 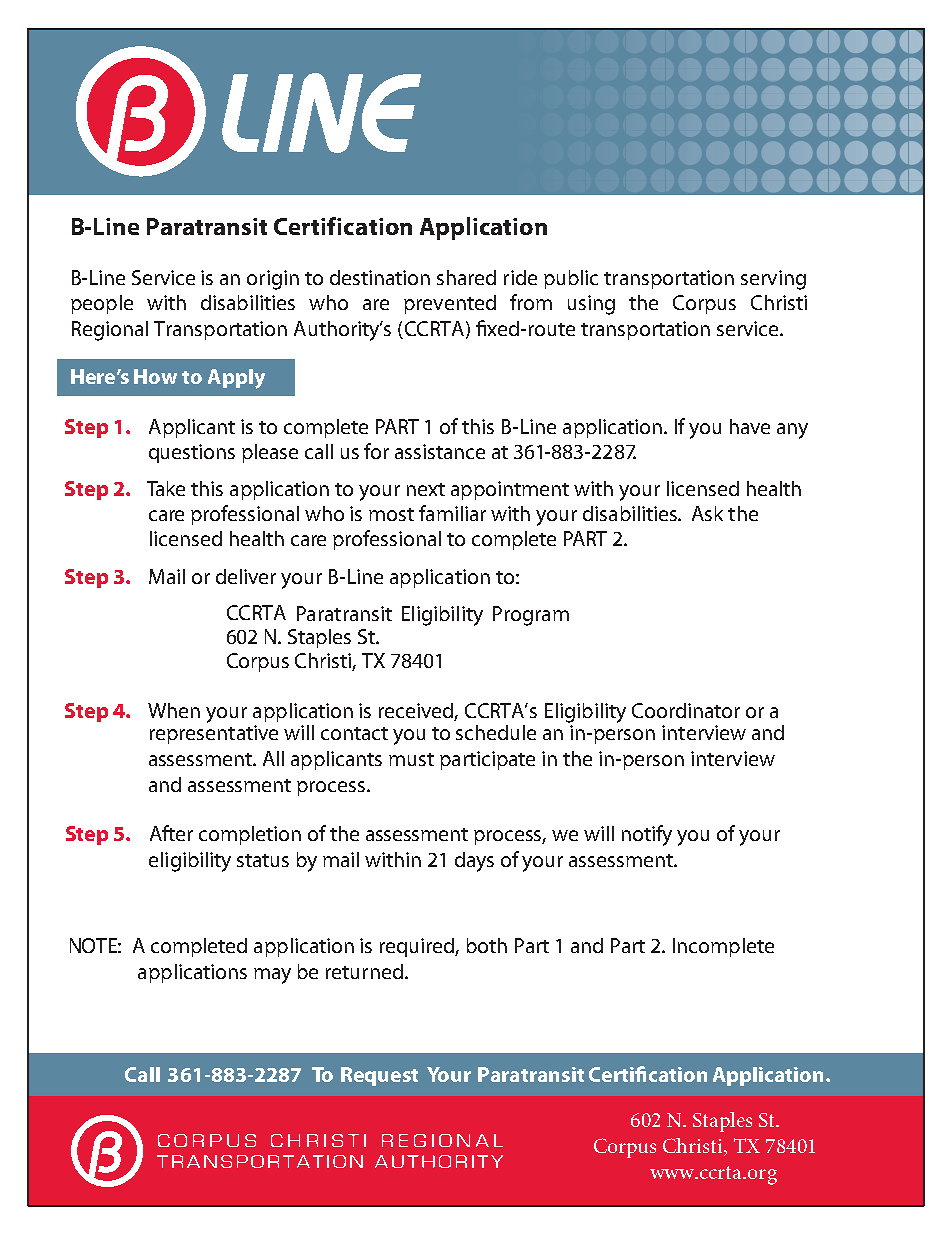 What do you see at coordinates (174, 710) in the document?
I see `When` at bounding box center [174, 710].
